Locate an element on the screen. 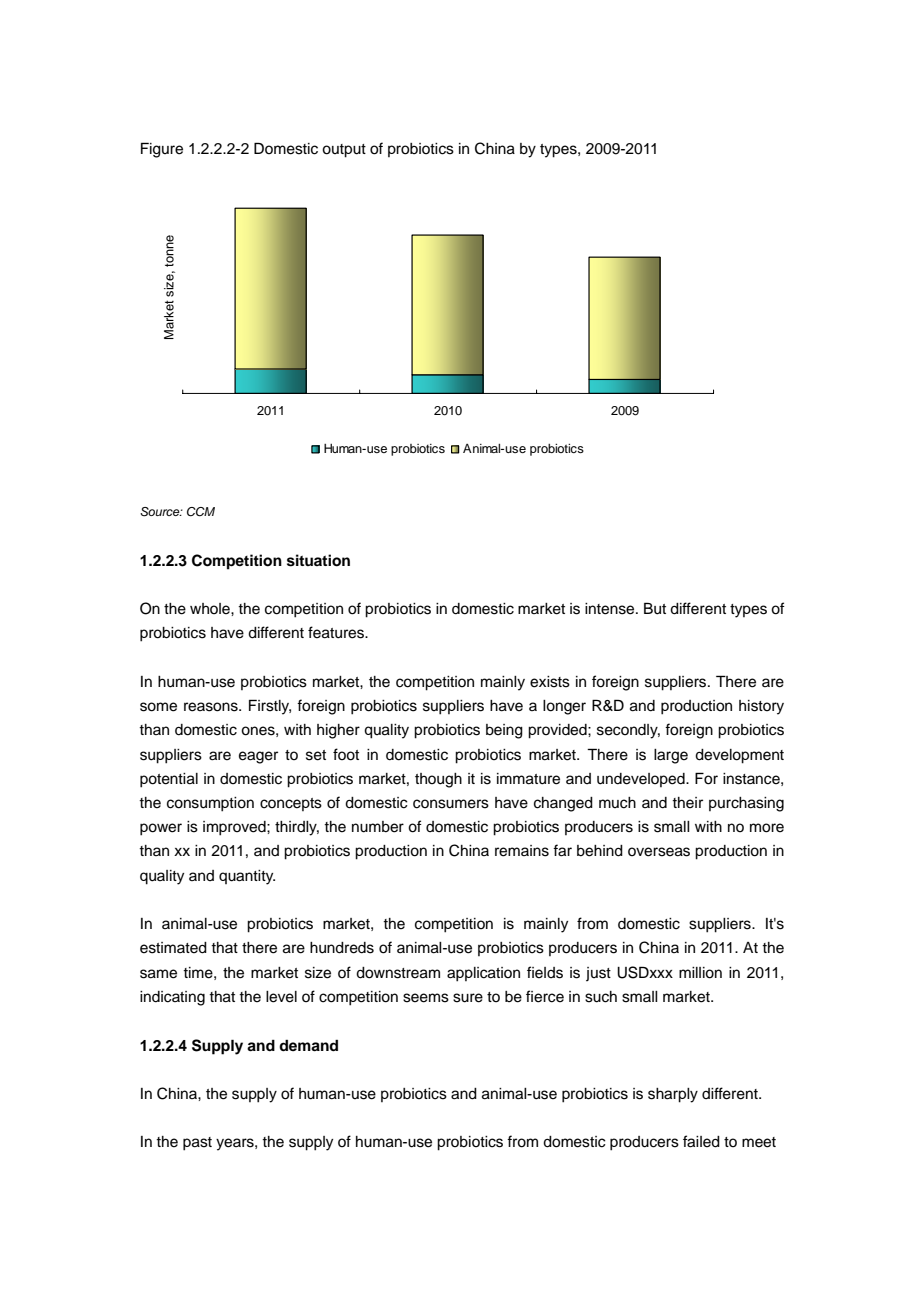 The image size is (924, 1308). intense is located at coordinates (611, 609).
